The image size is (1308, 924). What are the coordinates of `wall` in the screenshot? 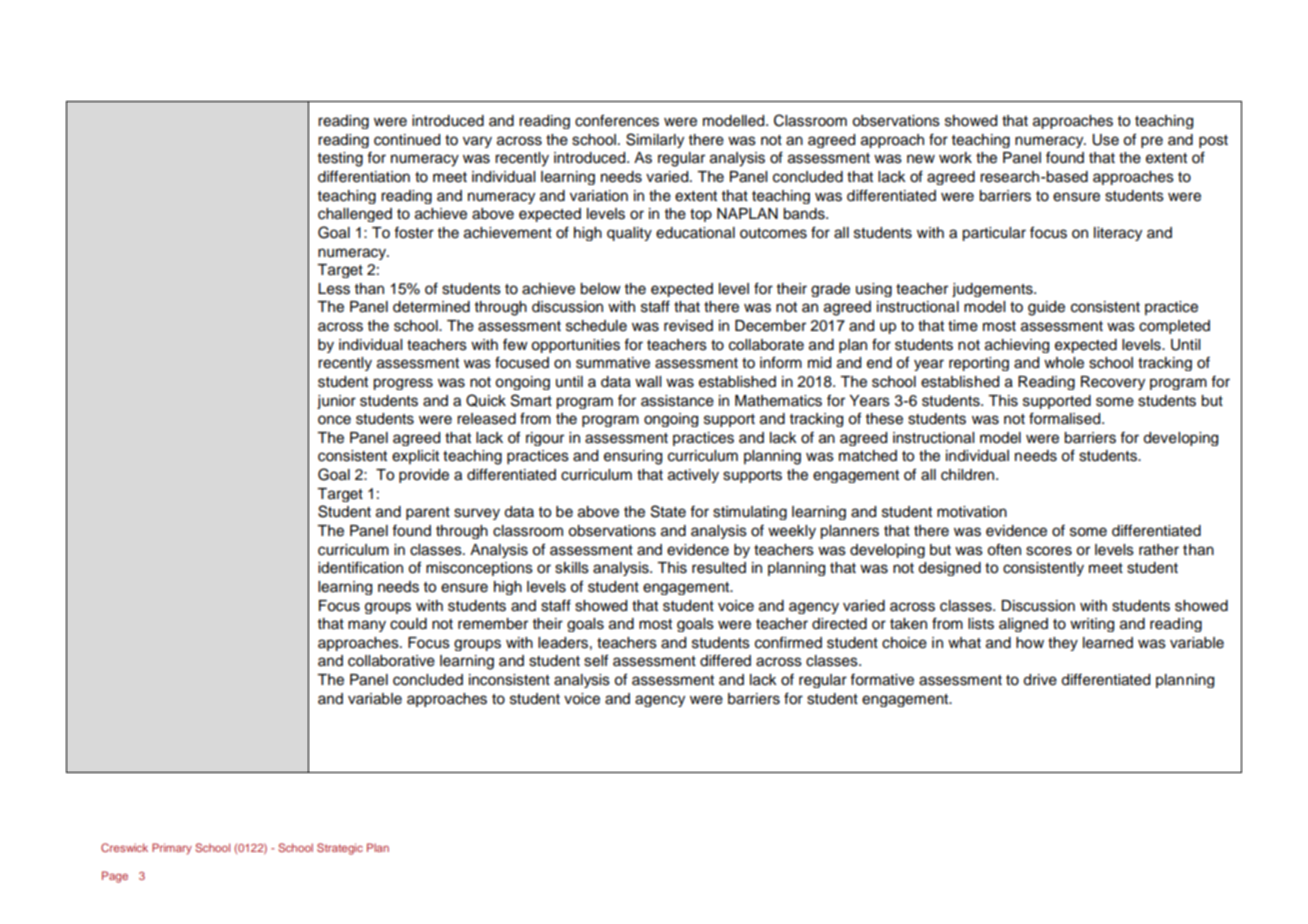 It's located at (648, 381).
